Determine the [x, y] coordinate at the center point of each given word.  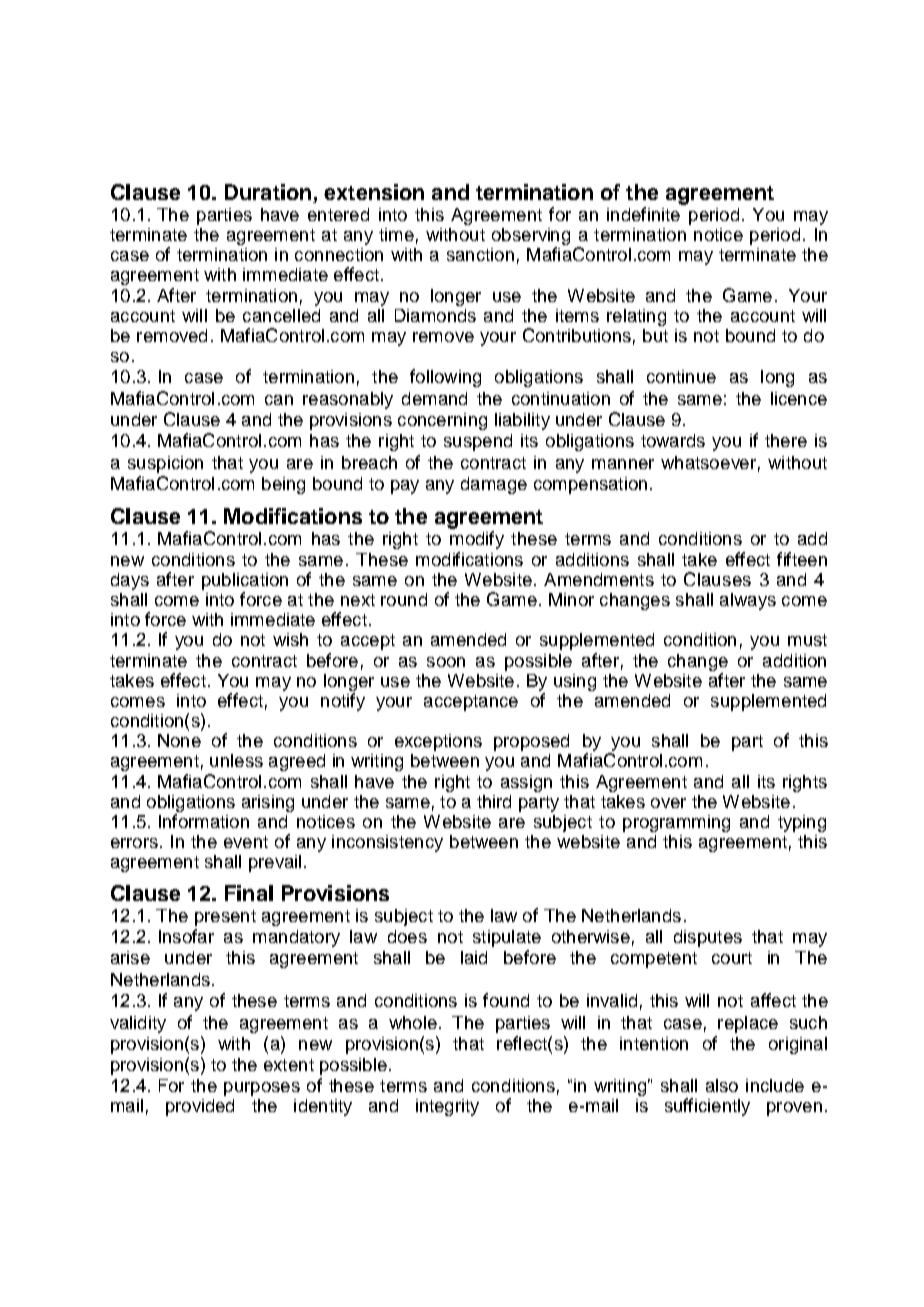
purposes [262, 1089]
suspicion [165, 464]
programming [676, 823]
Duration [268, 192]
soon [446, 662]
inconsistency [387, 843]
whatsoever [708, 462]
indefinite [643, 214]
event [246, 842]
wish [290, 639]
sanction [480, 254]
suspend [478, 442]
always [748, 601]
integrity [447, 1107]
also [722, 1085]
